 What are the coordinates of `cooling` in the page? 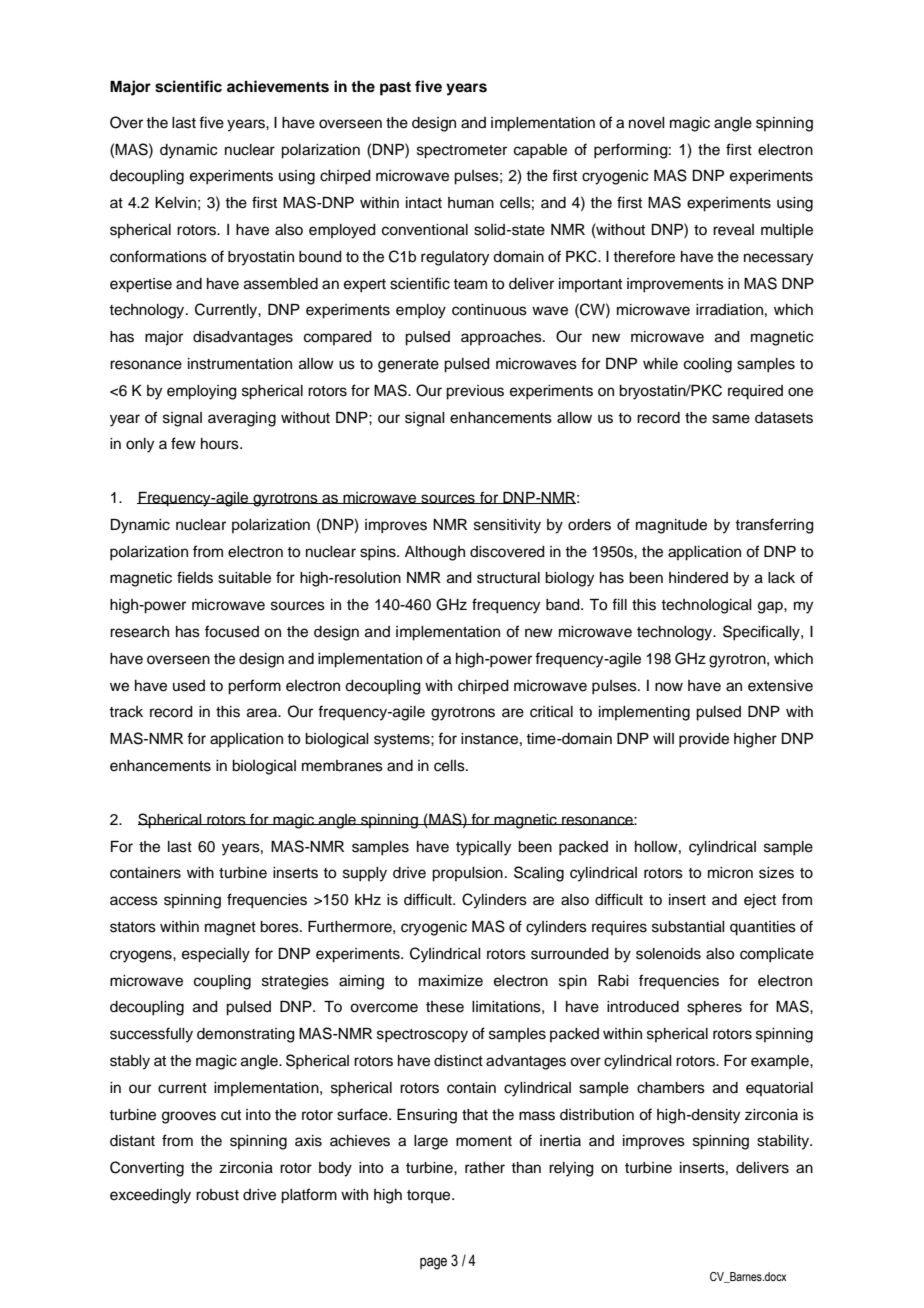 It's located at (708, 365).
